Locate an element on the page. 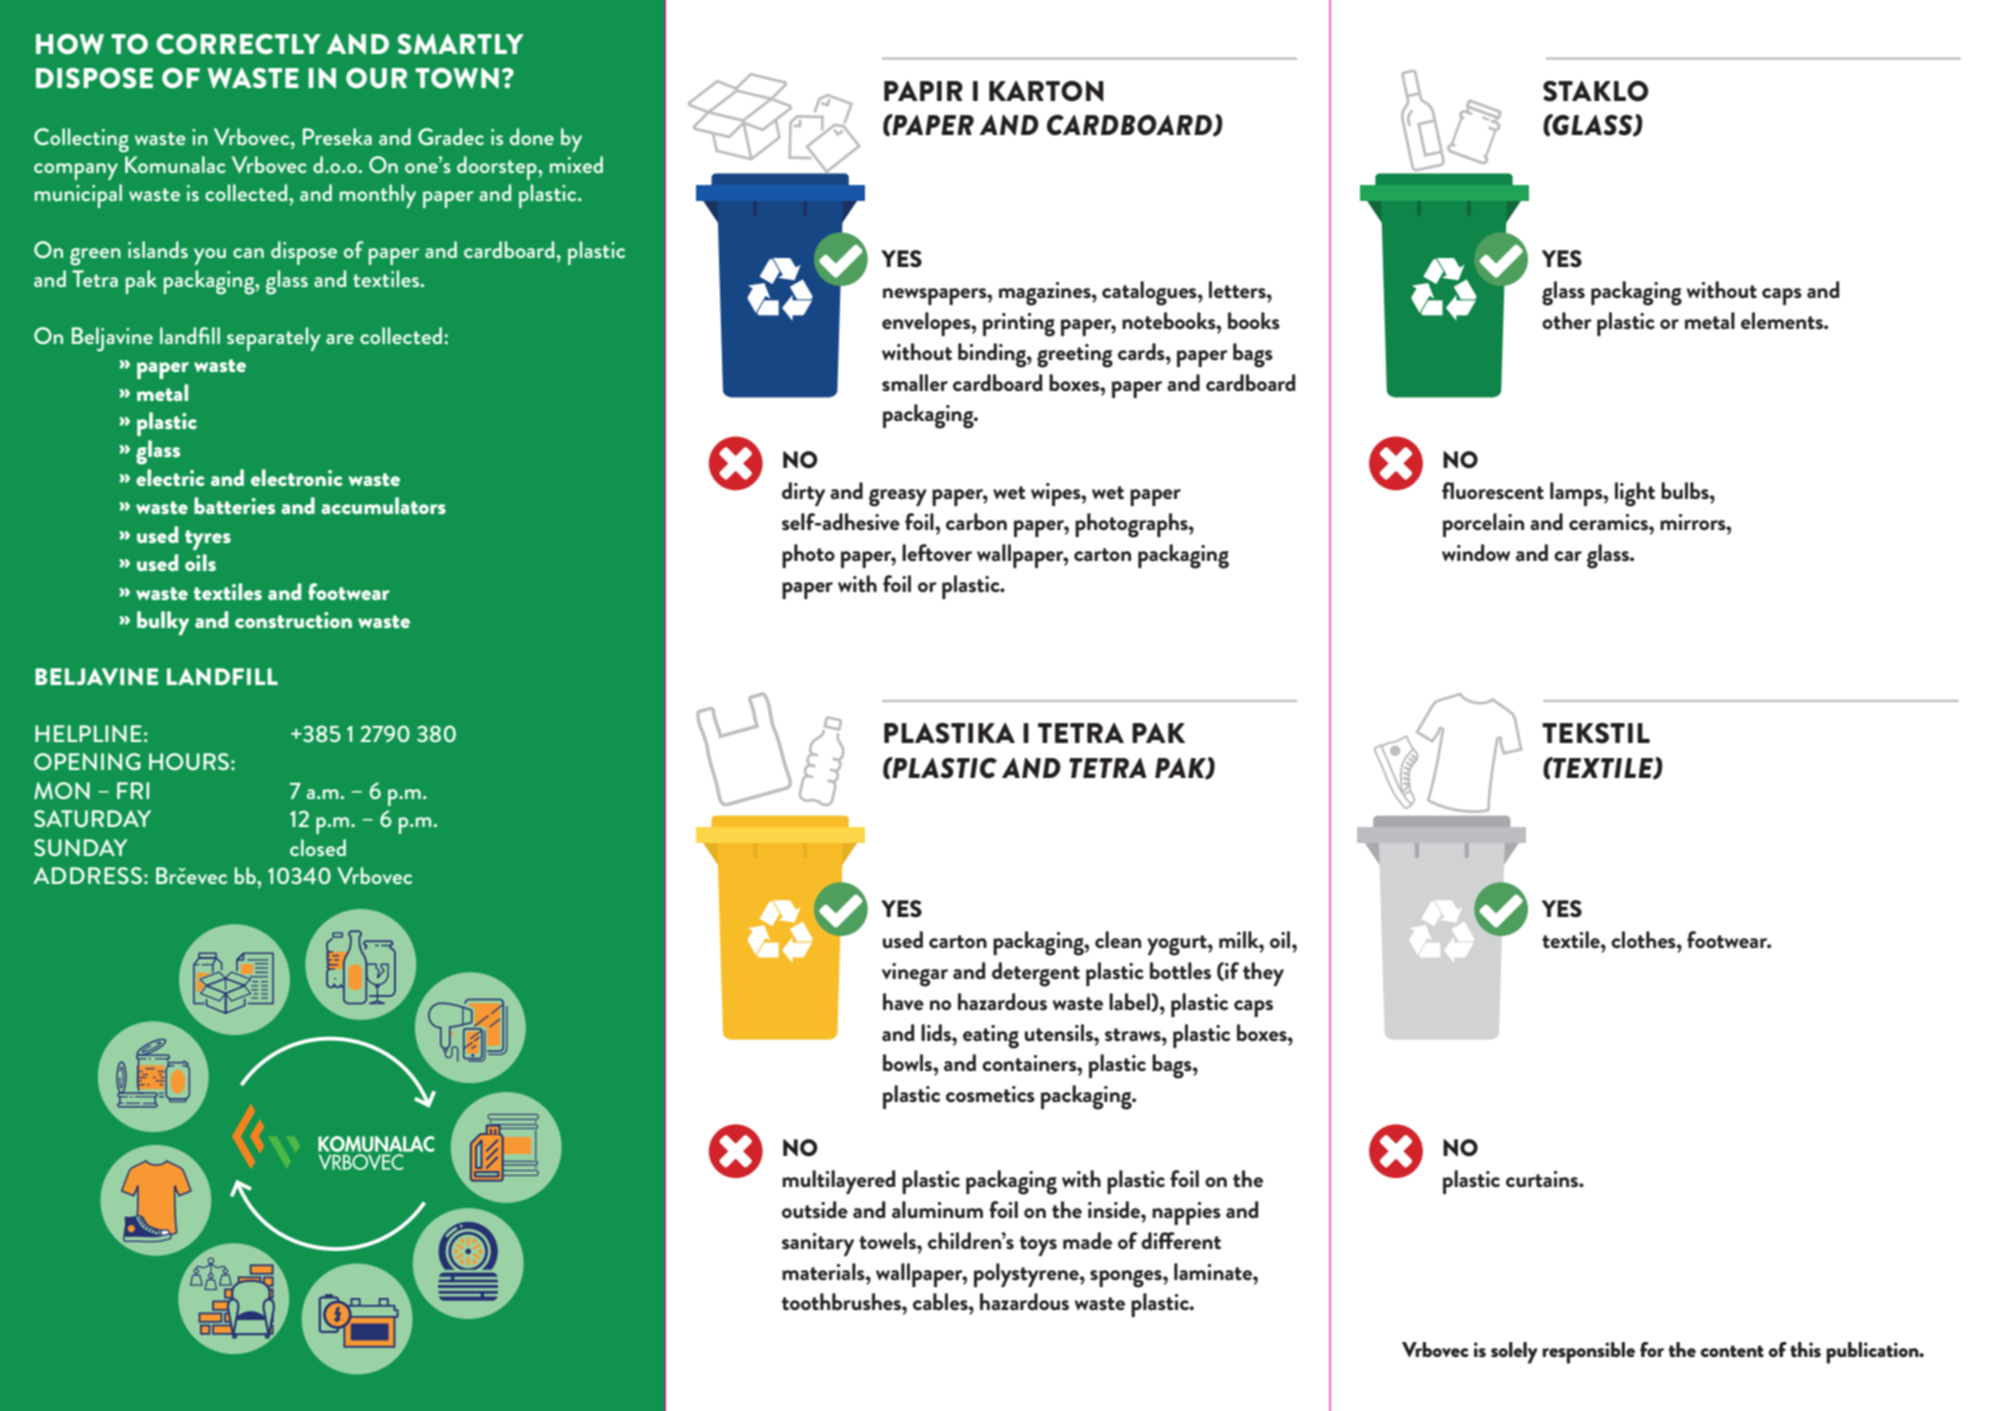  materials is located at coordinates (824, 1272).
